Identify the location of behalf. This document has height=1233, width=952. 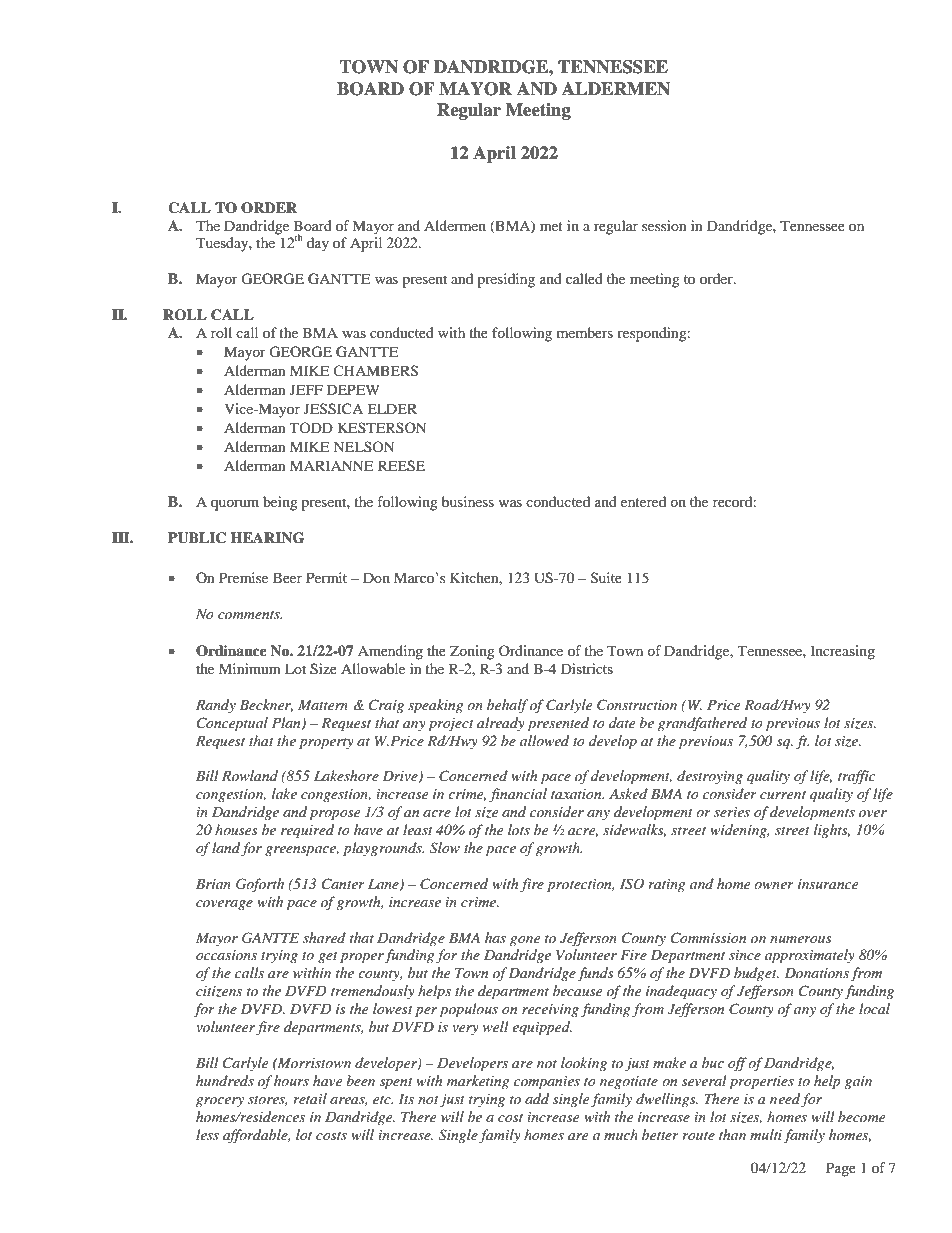
(508, 706).
